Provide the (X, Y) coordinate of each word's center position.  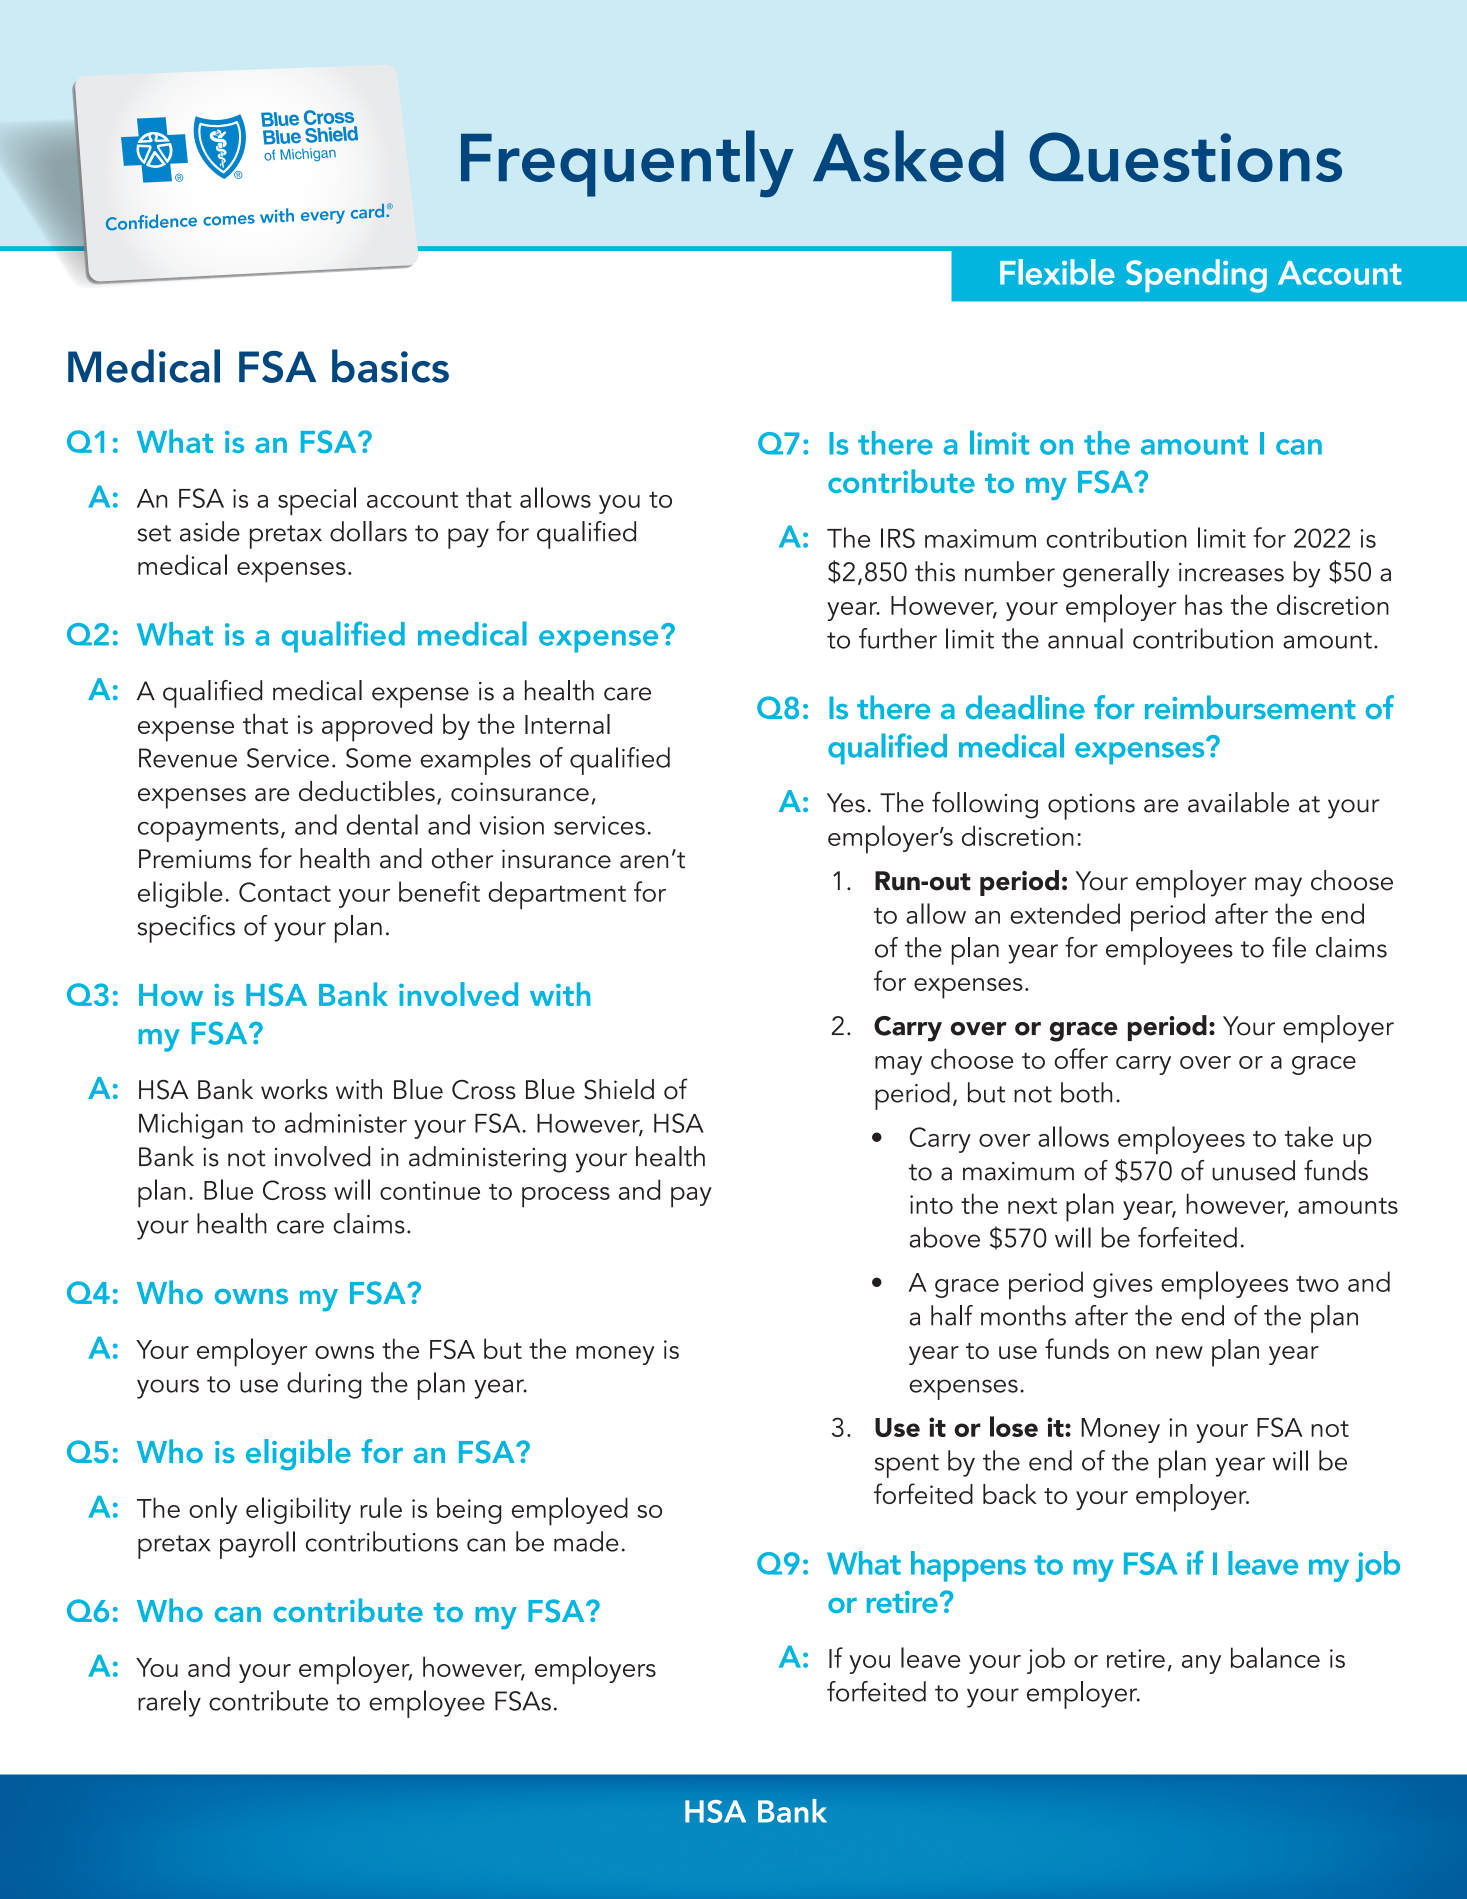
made (586, 1541)
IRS (898, 538)
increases (1231, 572)
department (557, 895)
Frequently (627, 164)
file (1289, 947)
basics (390, 366)
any (1201, 1664)
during (324, 1385)
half (952, 1315)
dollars (368, 531)
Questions (1185, 157)
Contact (285, 892)
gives (1123, 1285)
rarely (169, 1703)
